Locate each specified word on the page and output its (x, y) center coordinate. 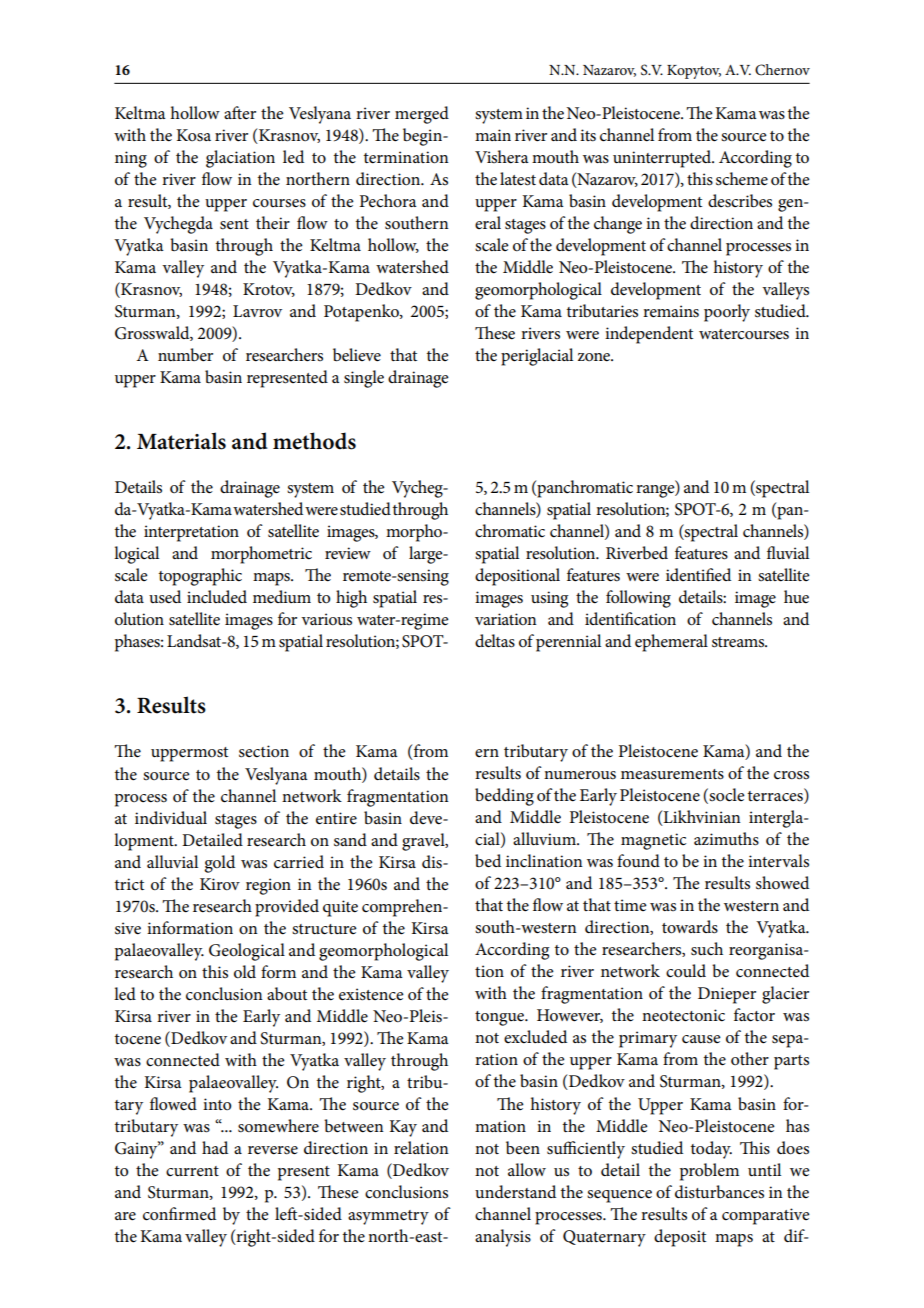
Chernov (782, 70)
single (364, 379)
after (240, 112)
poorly (727, 313)
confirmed (179, 1214)
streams (739, 642)
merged (422, 115)
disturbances (719, 1192)
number (185, 355)
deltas (495, 641)
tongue (500, 1018)
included (217, 597)
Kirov (220, 884)
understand (515, 1192)
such (707, 949)
